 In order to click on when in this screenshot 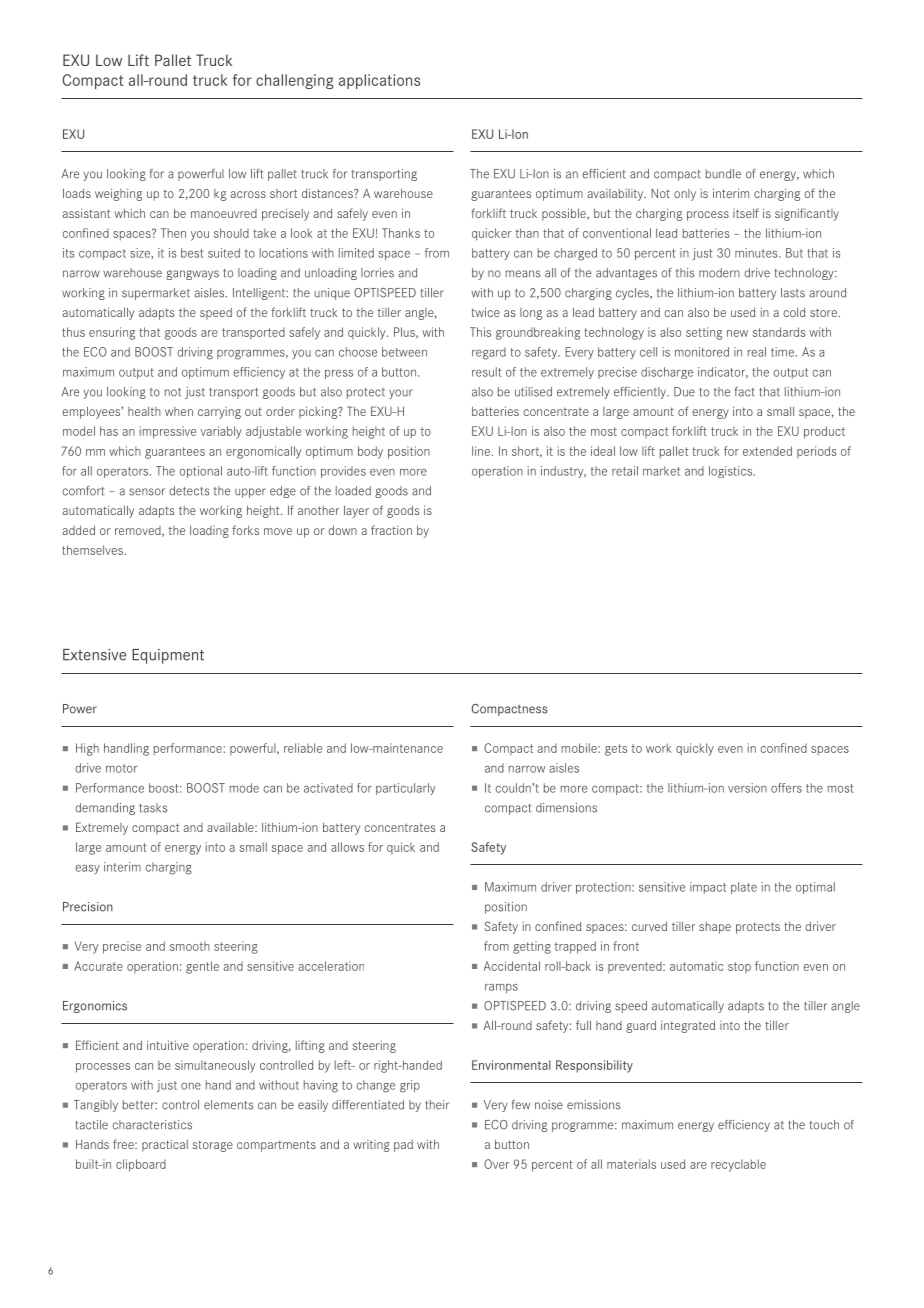, I will do `click(179, 411)`.
